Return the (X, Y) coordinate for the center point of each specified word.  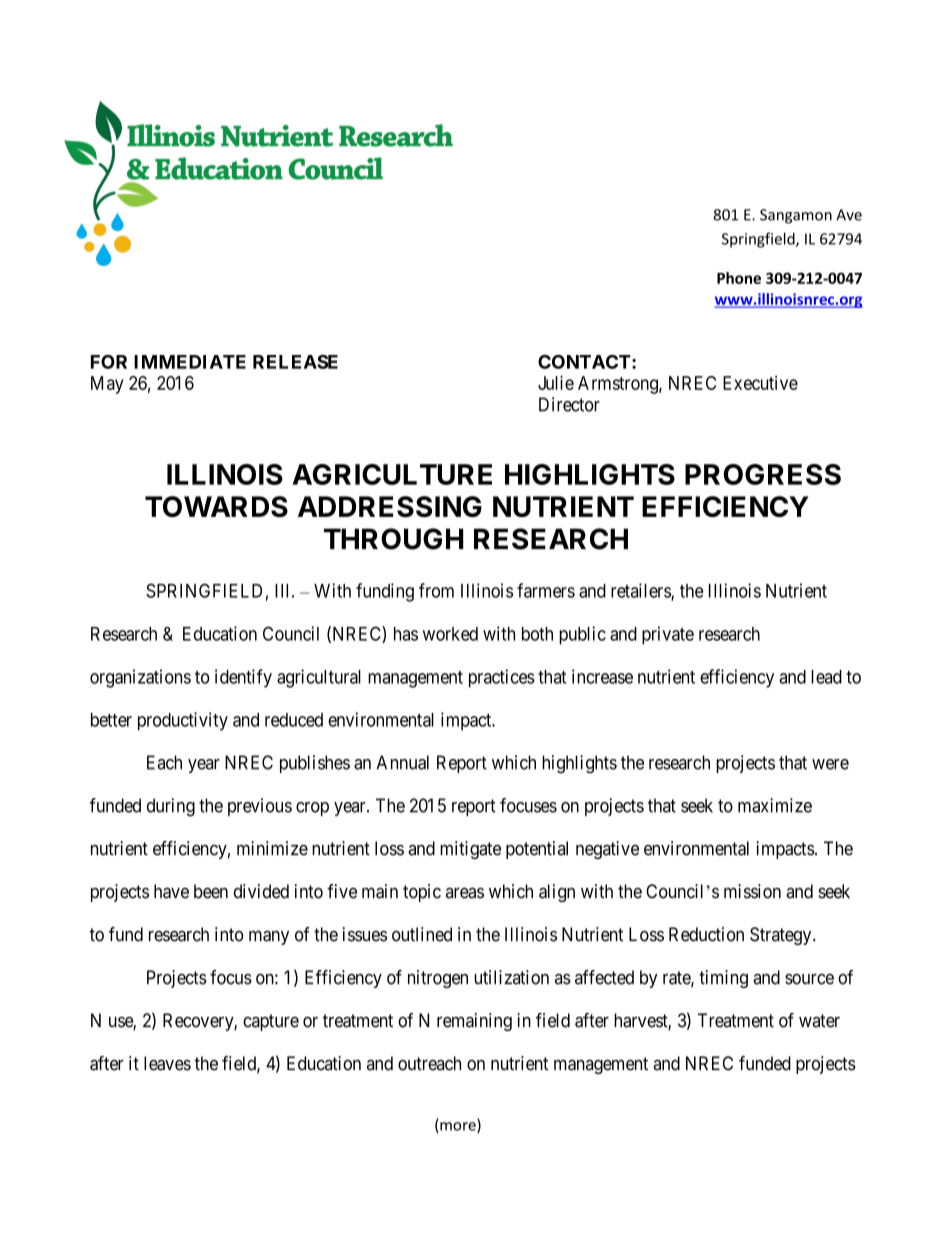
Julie (556, 382)
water (819, 1021)
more (458, 1127)
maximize (775, 805)
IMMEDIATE (190, 362)
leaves (167, 1063)
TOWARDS (216, 506)
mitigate (470, 850)
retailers (641, 591)
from (436, 590)
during (171, 807)
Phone (739, 278)
